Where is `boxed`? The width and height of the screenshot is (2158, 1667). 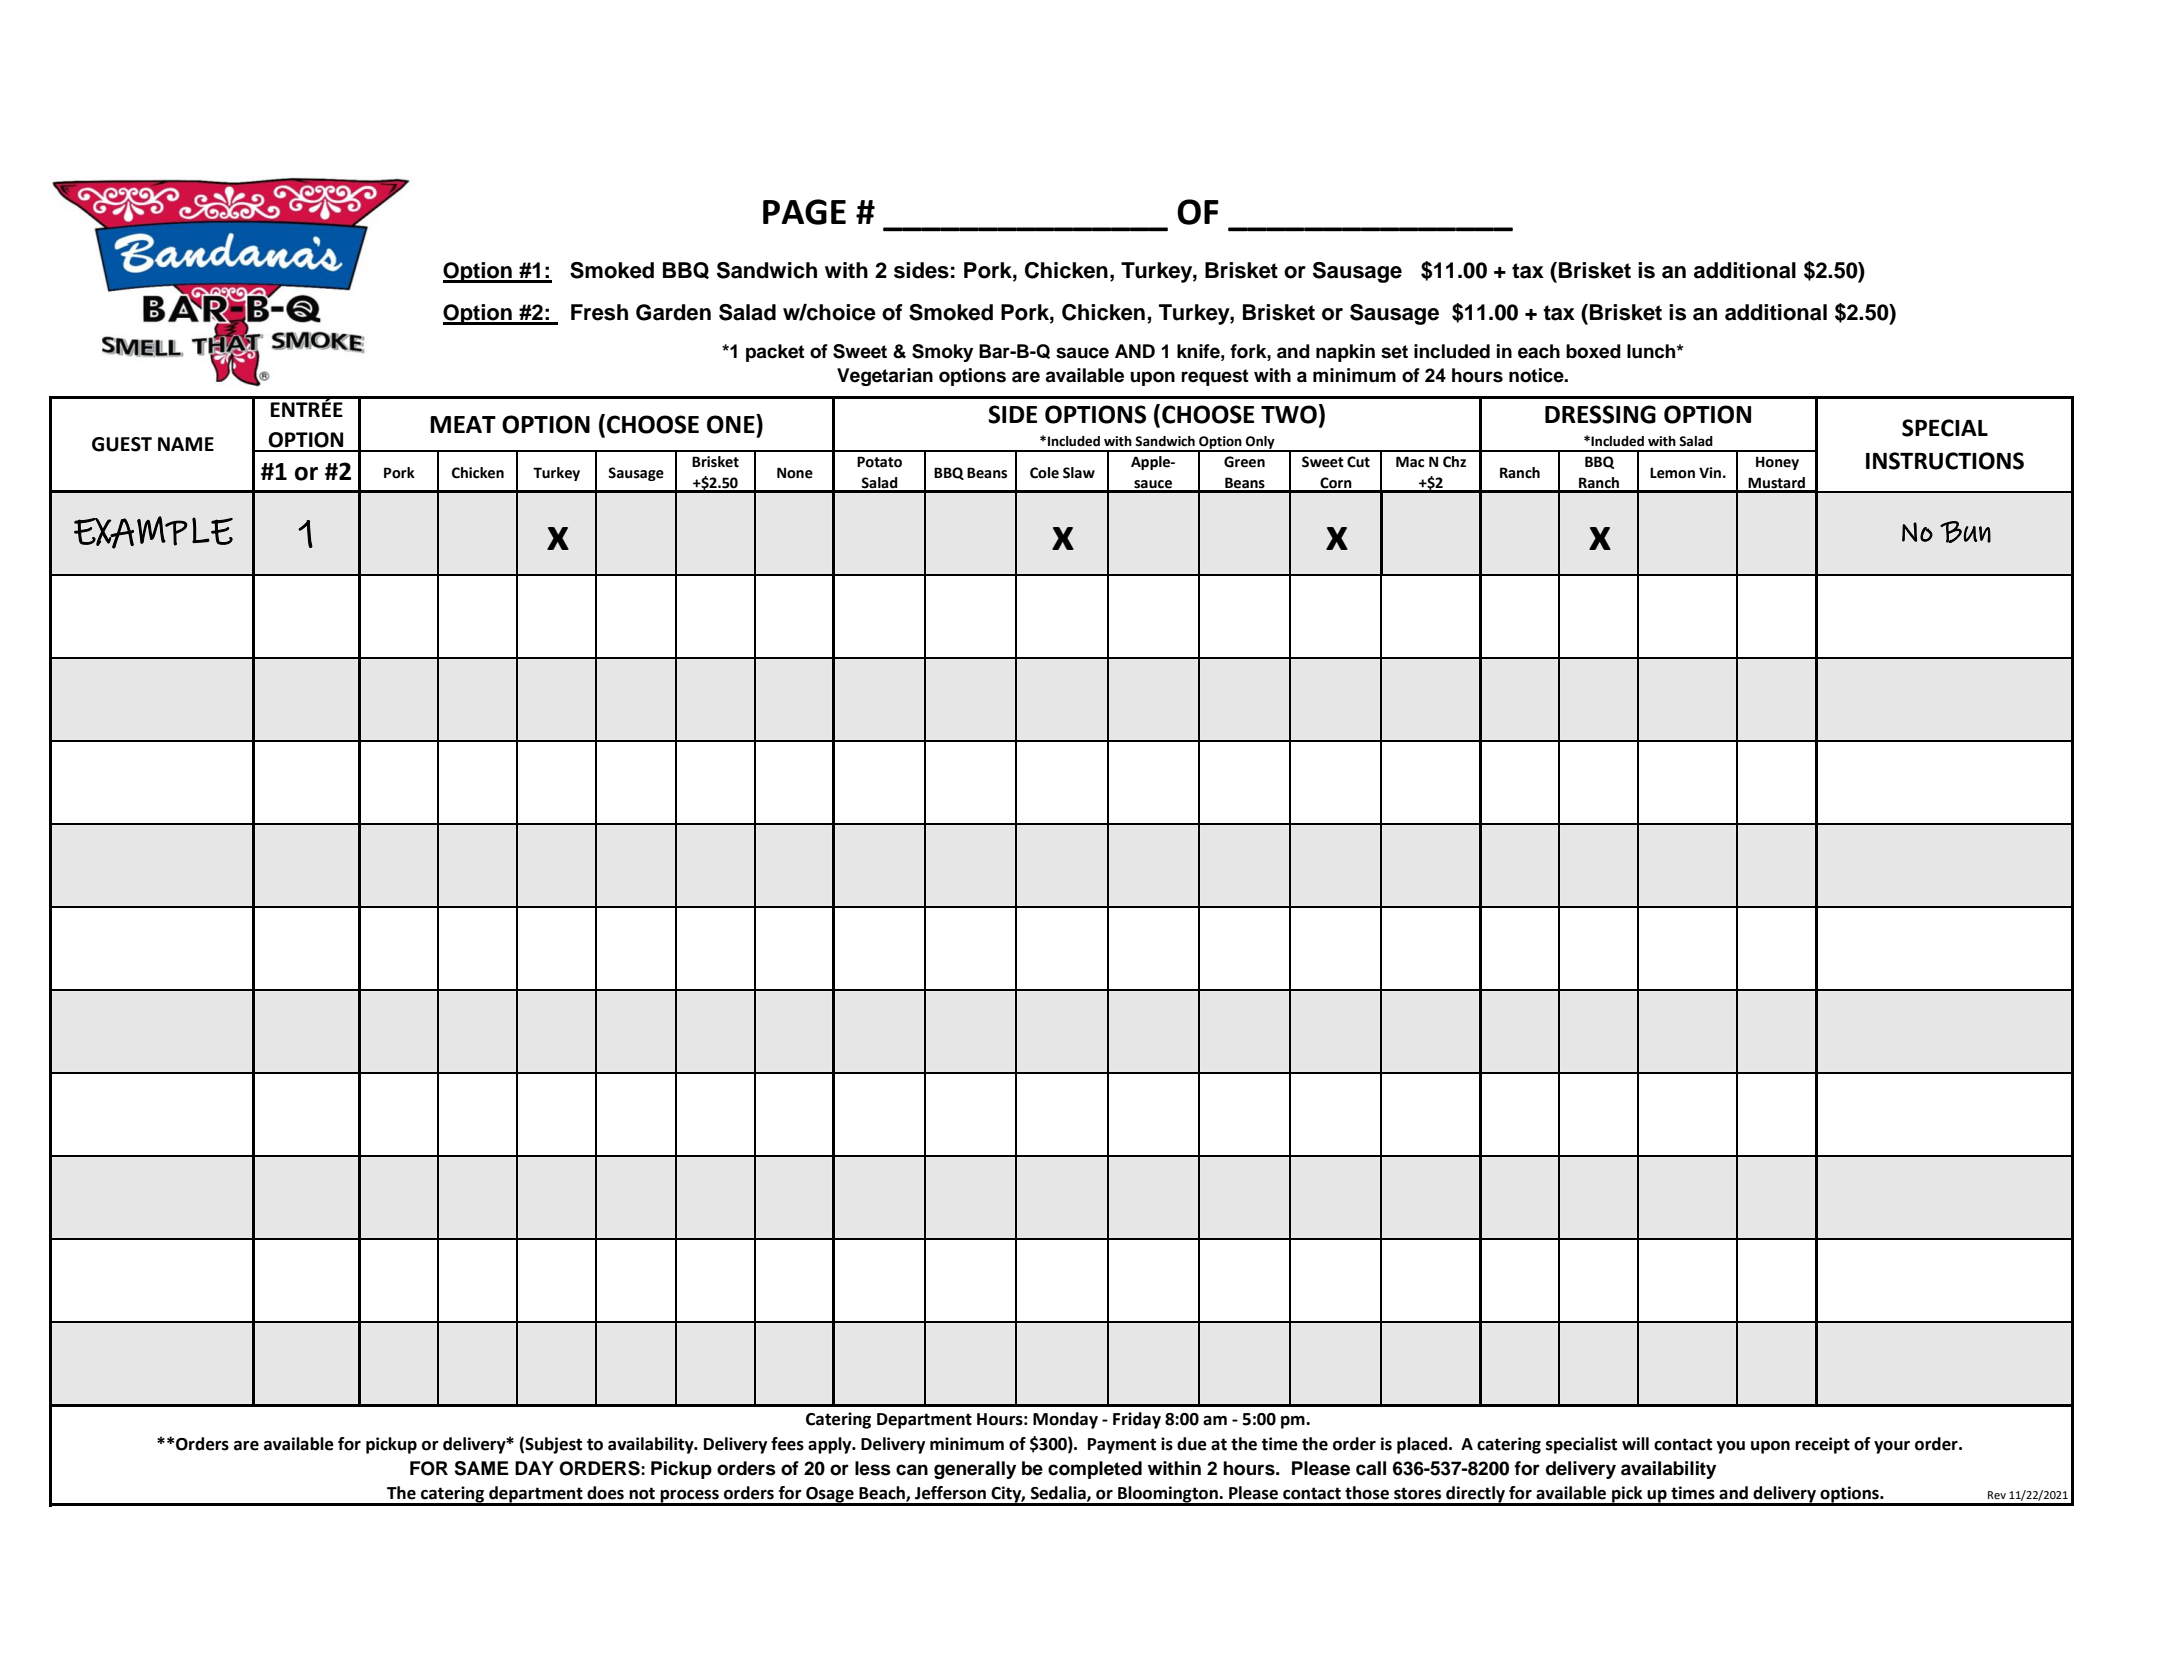
boxed is located at coordinates (1593, 351).
